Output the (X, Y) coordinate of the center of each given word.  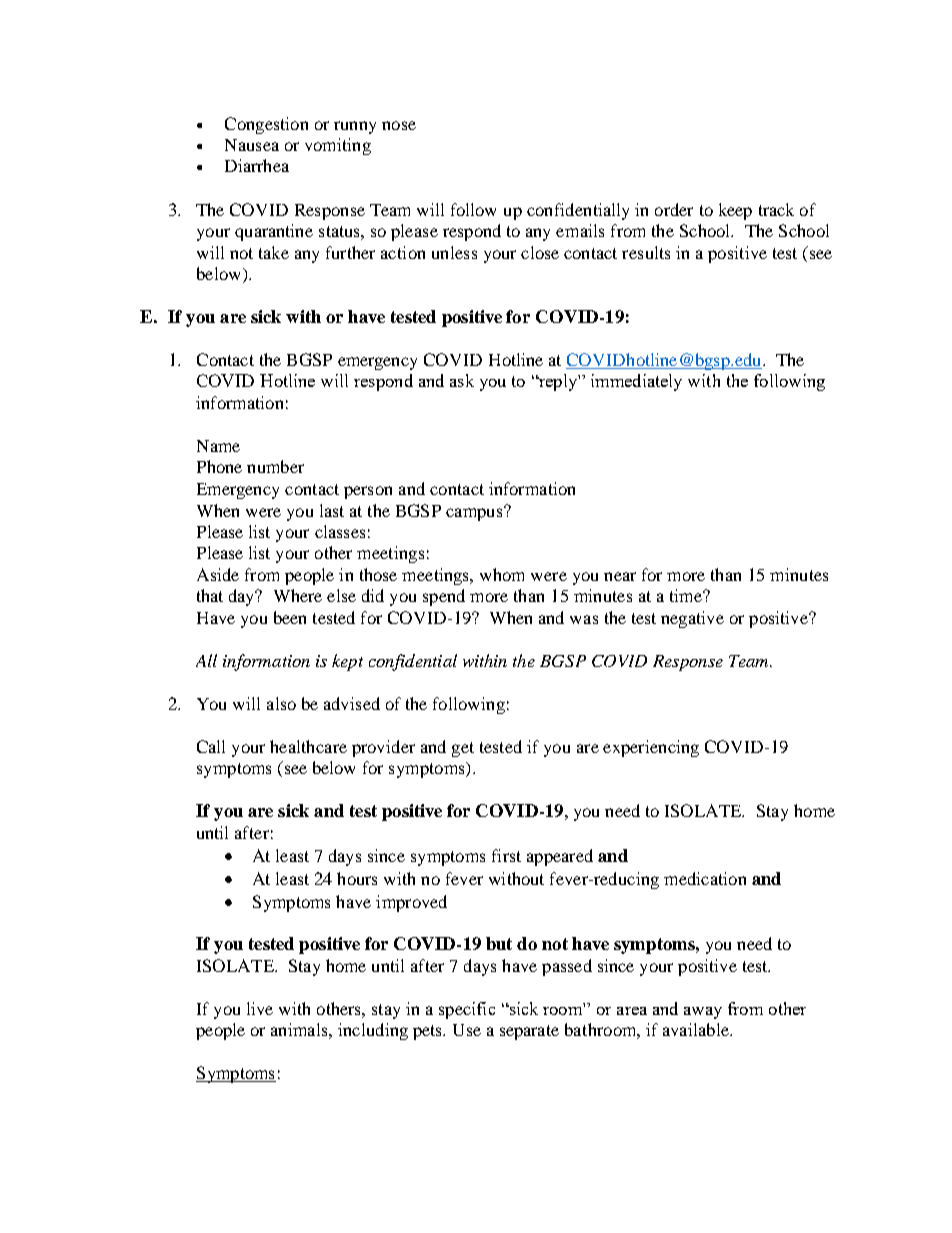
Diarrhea (257, 165)
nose (399, 125)
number (275, 466)
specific (467, 1010)
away (703, 1013)
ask (462, 380)
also (281, 703)
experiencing (651, 748)
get (463, 749)
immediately (636, 382)
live (260, 1008)
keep (735, 211)
